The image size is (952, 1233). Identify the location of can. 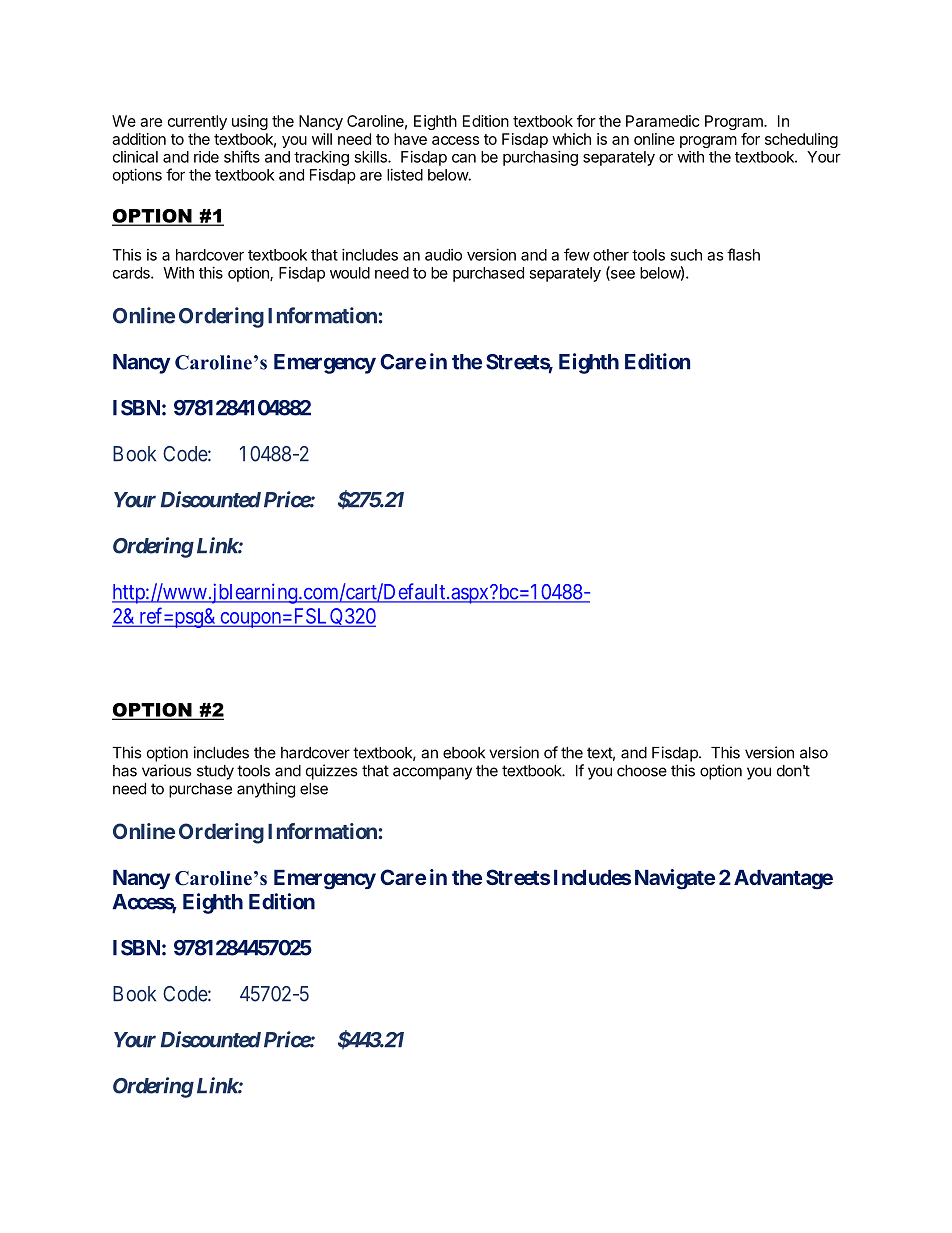
(464, 158).
